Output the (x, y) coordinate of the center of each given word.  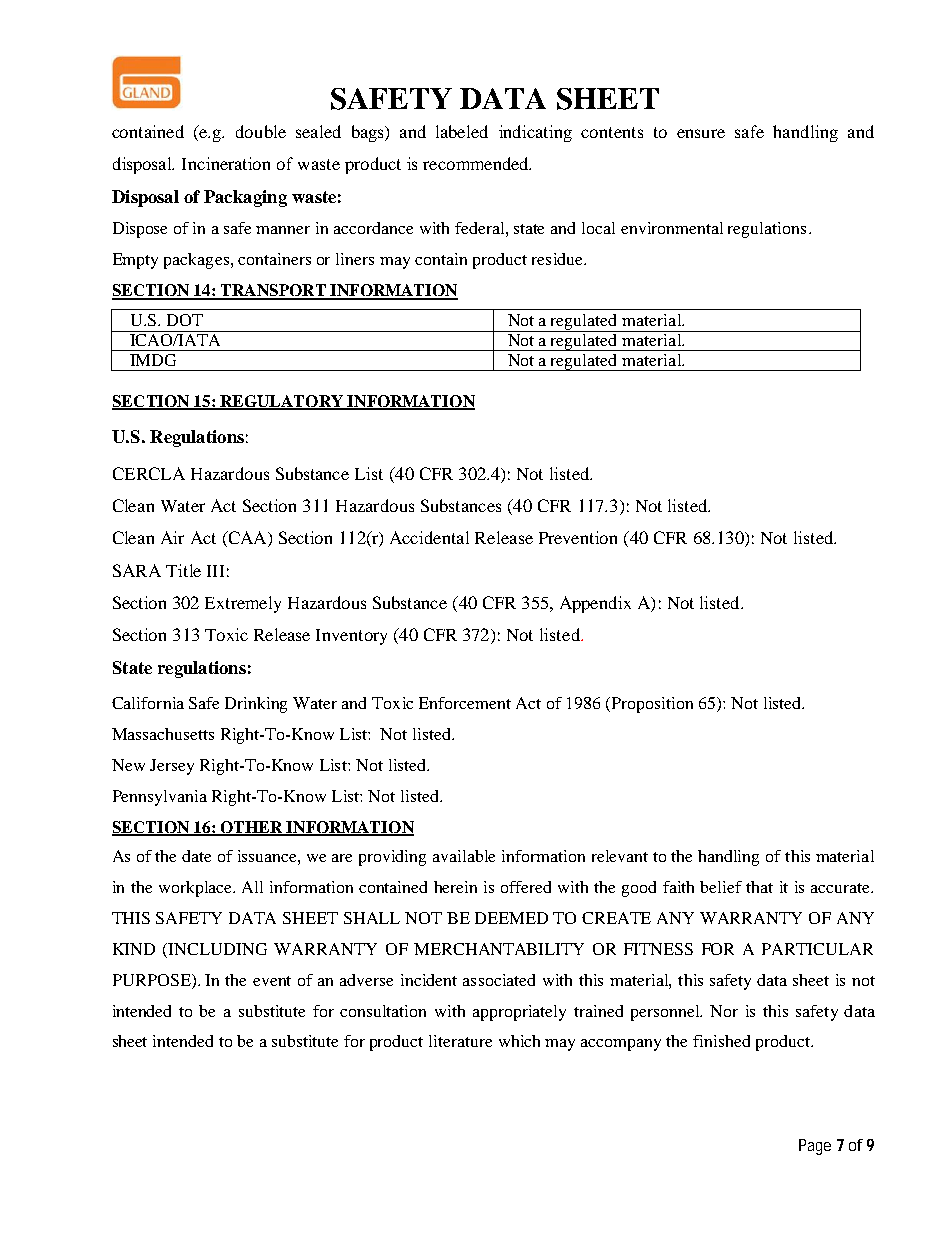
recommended (477, 163)
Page (815, 1147)
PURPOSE (153, 980)
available (464, 856)
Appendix (595, 604)
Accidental (429, 537)
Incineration (226, 163)
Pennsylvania (160, 798)
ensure (701, 133)
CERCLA (149, 473)
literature (460, 1041)
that (759, 887)
